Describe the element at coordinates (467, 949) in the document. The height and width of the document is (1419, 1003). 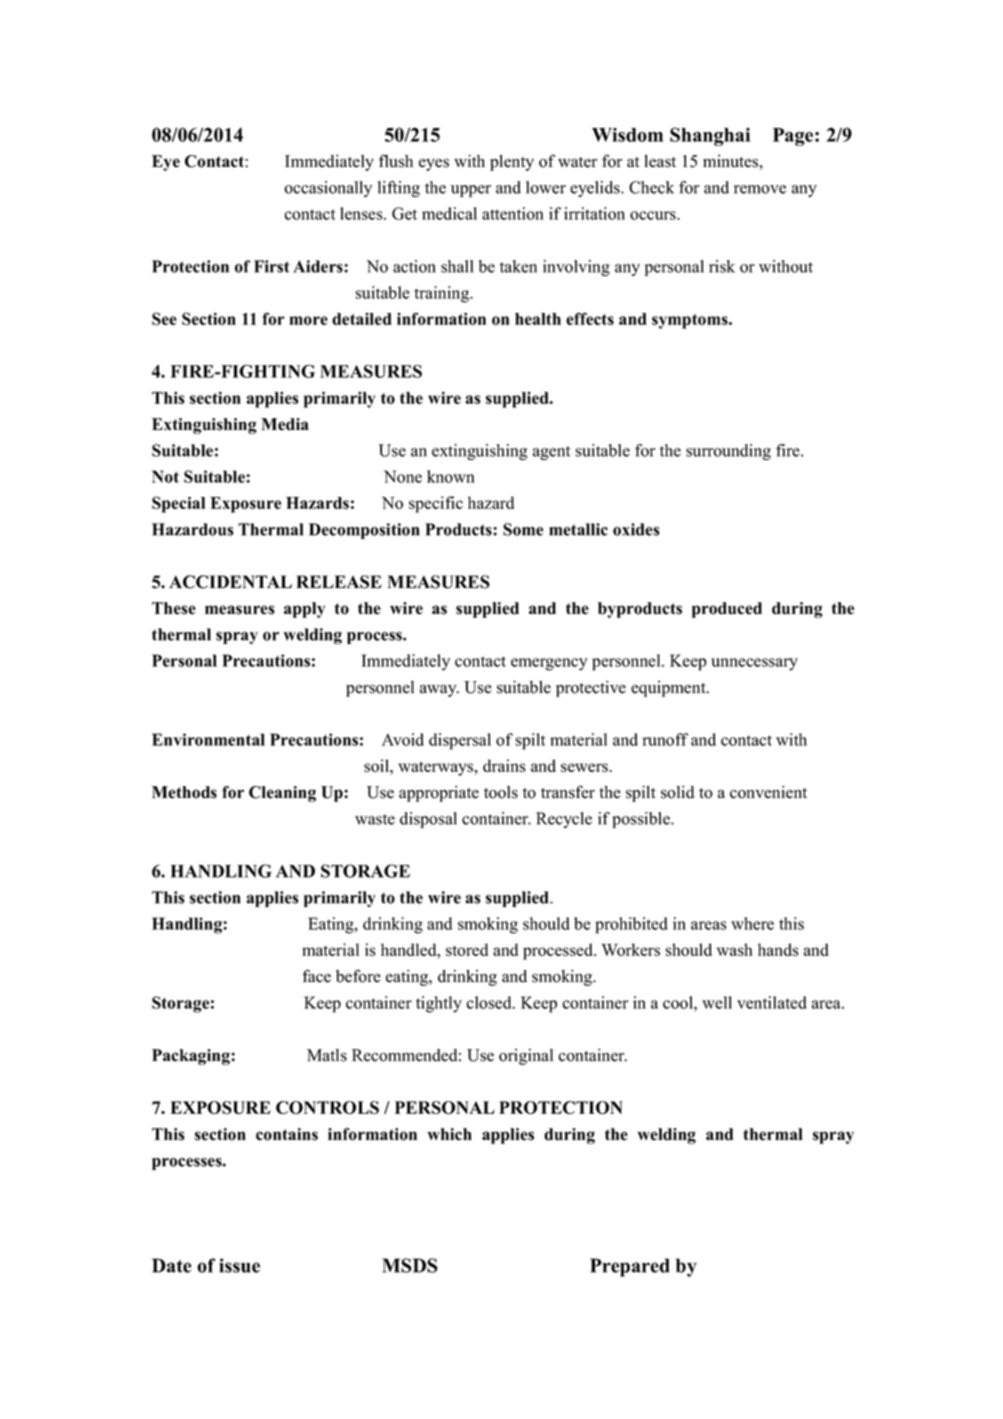
I see `stored` at that location.
